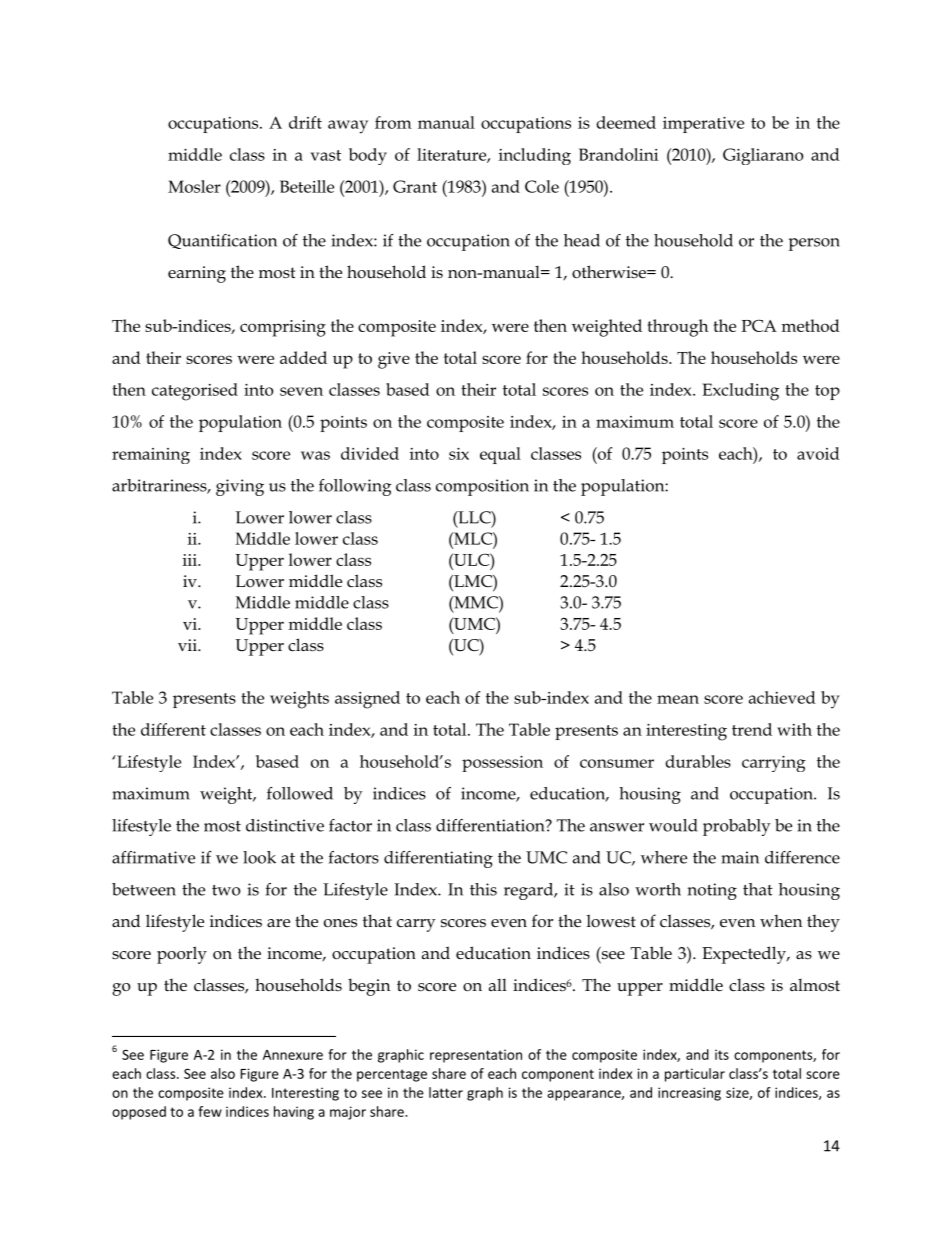 This screenshot has height=1233, width=952. What do you see at coordinates (782, 697) in the screenshot?
I see `achieved` at bounding box center [782, 697].
